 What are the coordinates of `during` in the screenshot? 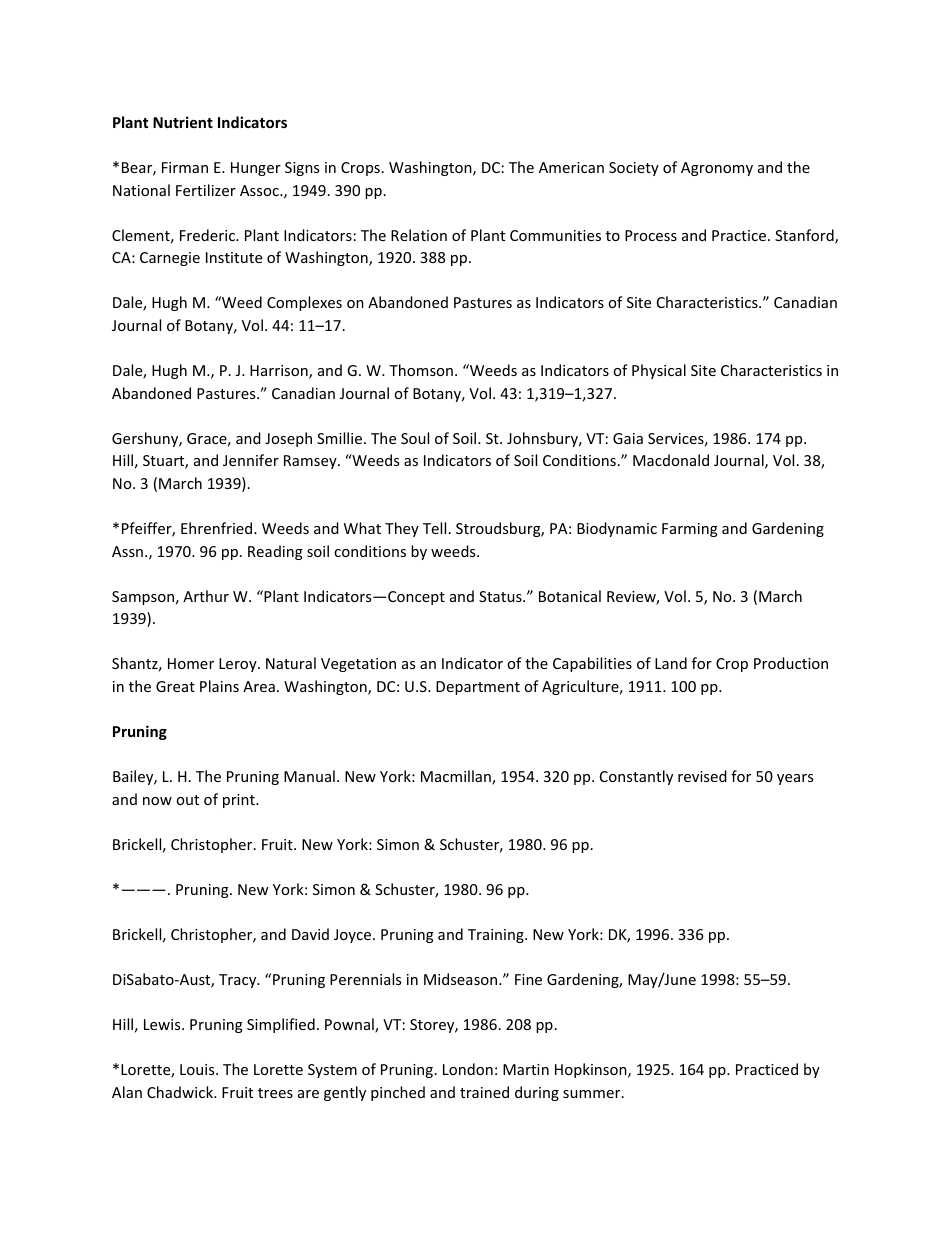 It's located at (537, 1093).
